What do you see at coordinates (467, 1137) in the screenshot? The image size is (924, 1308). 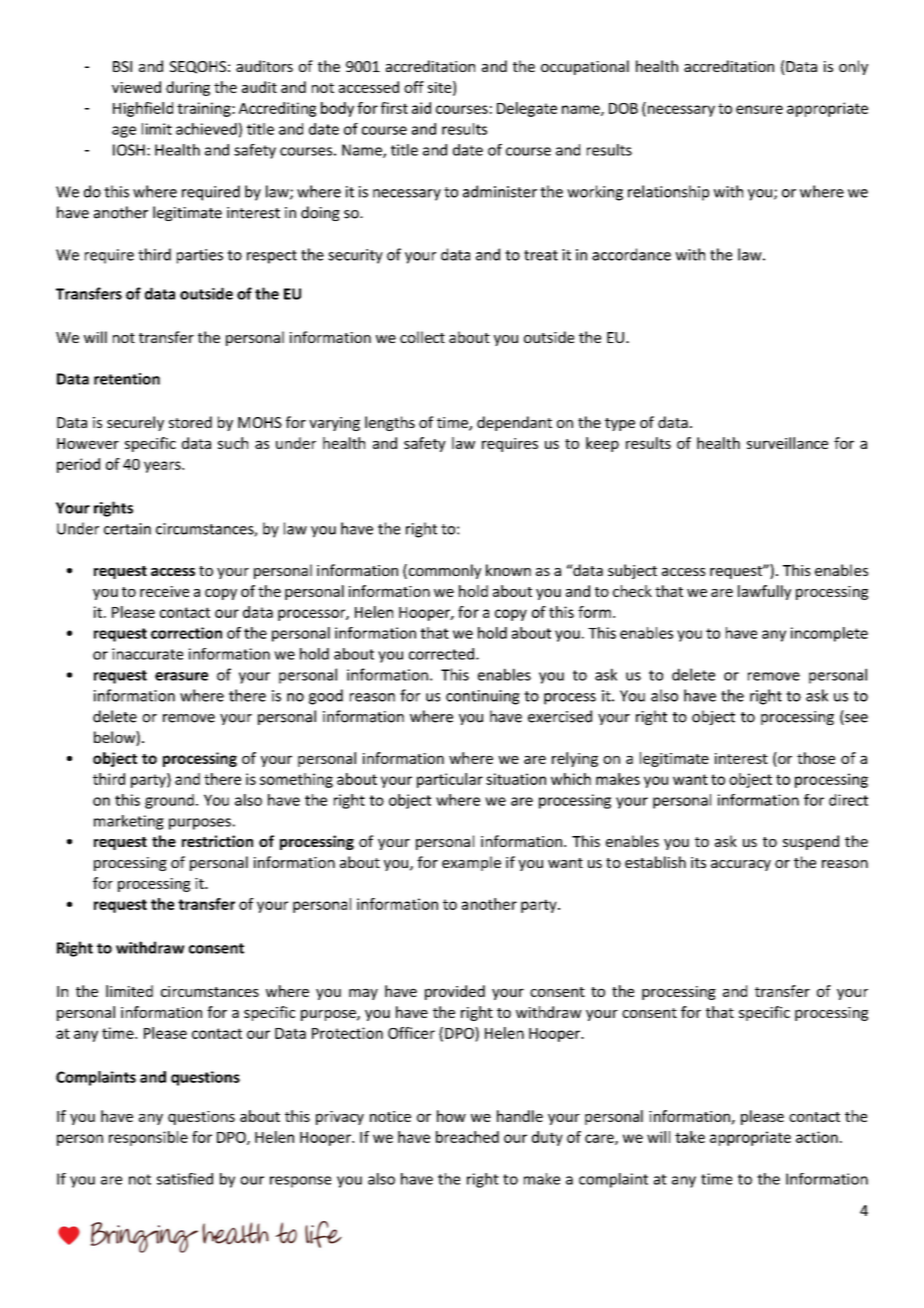 I see `breached` at bounding box center [467, 1137].
